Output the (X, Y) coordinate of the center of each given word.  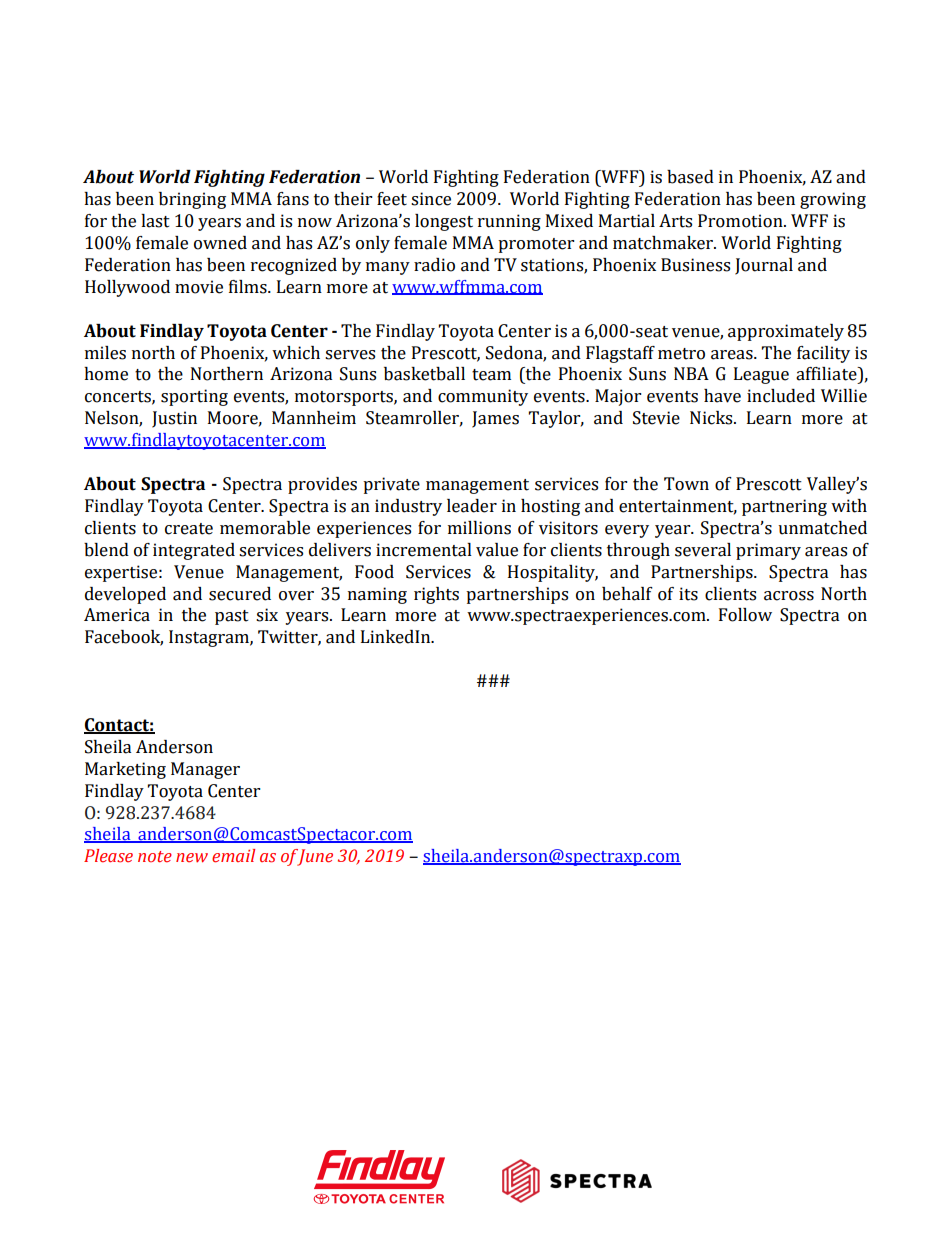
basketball (424, 374)
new (192, 858)
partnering (784, 507)
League (761, 375)
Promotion (741, 221)
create (189, 529)
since (431, 199)
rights (436, 595)
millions (479, 528)
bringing (192, 200)
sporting (194, 397)
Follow (745, 615)
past (232, 617)
